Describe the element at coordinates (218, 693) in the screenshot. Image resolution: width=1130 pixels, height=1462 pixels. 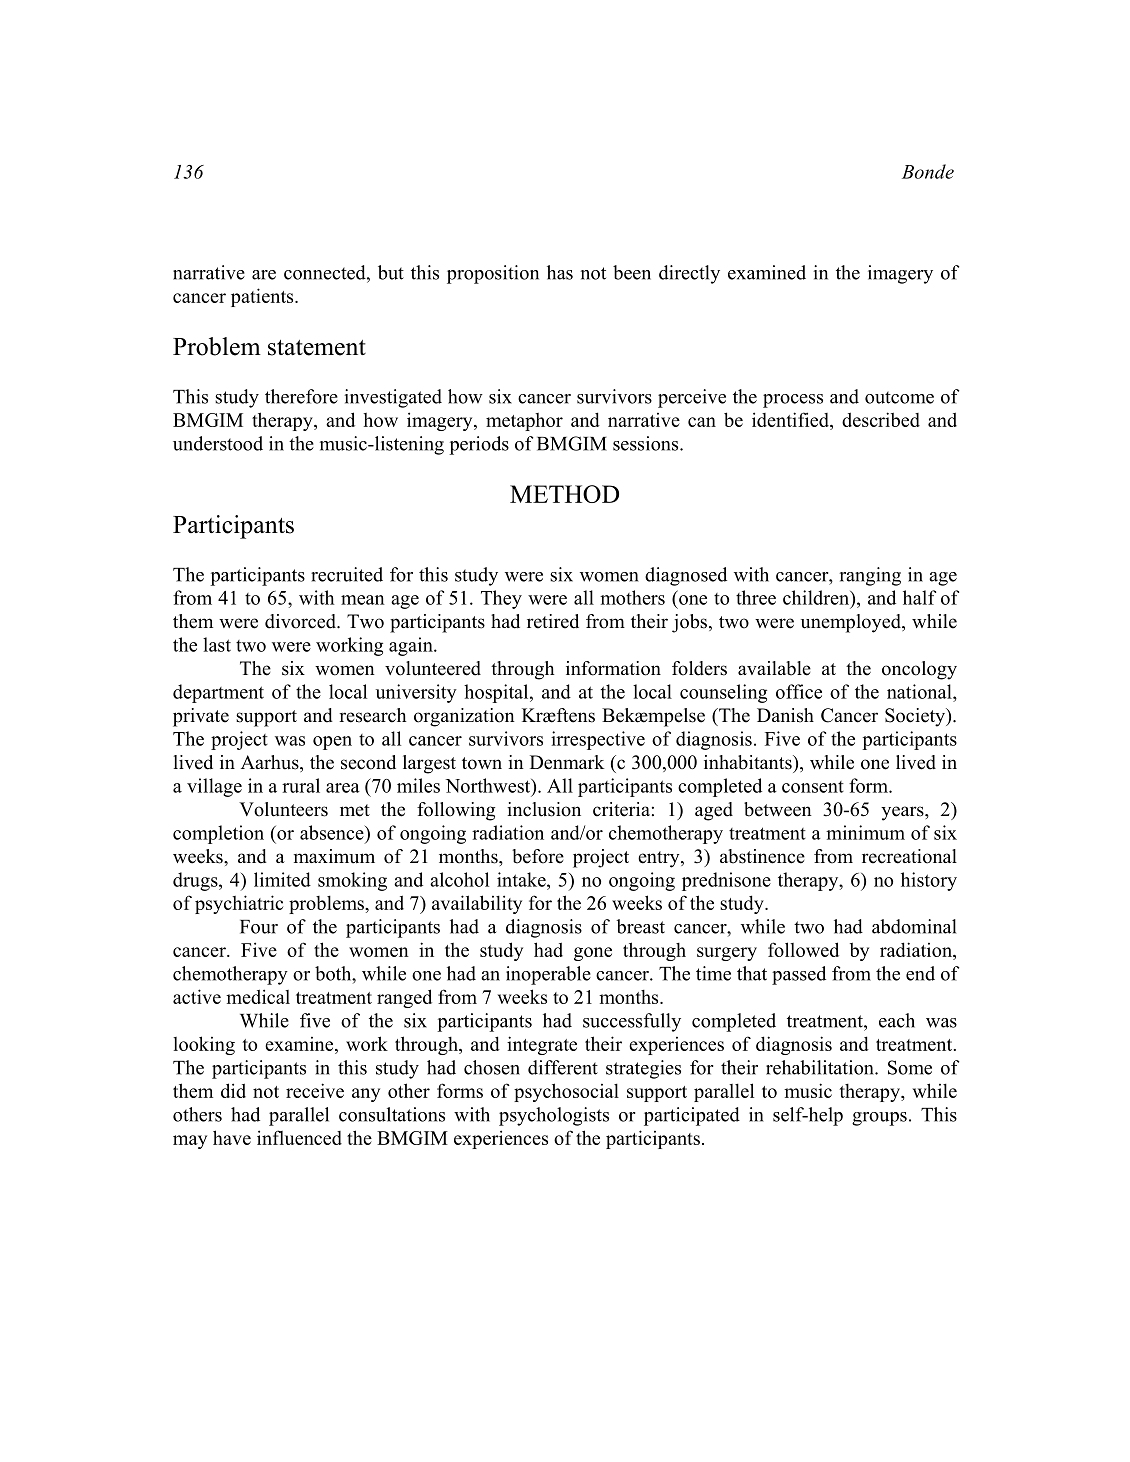
I see `department` at that location.
